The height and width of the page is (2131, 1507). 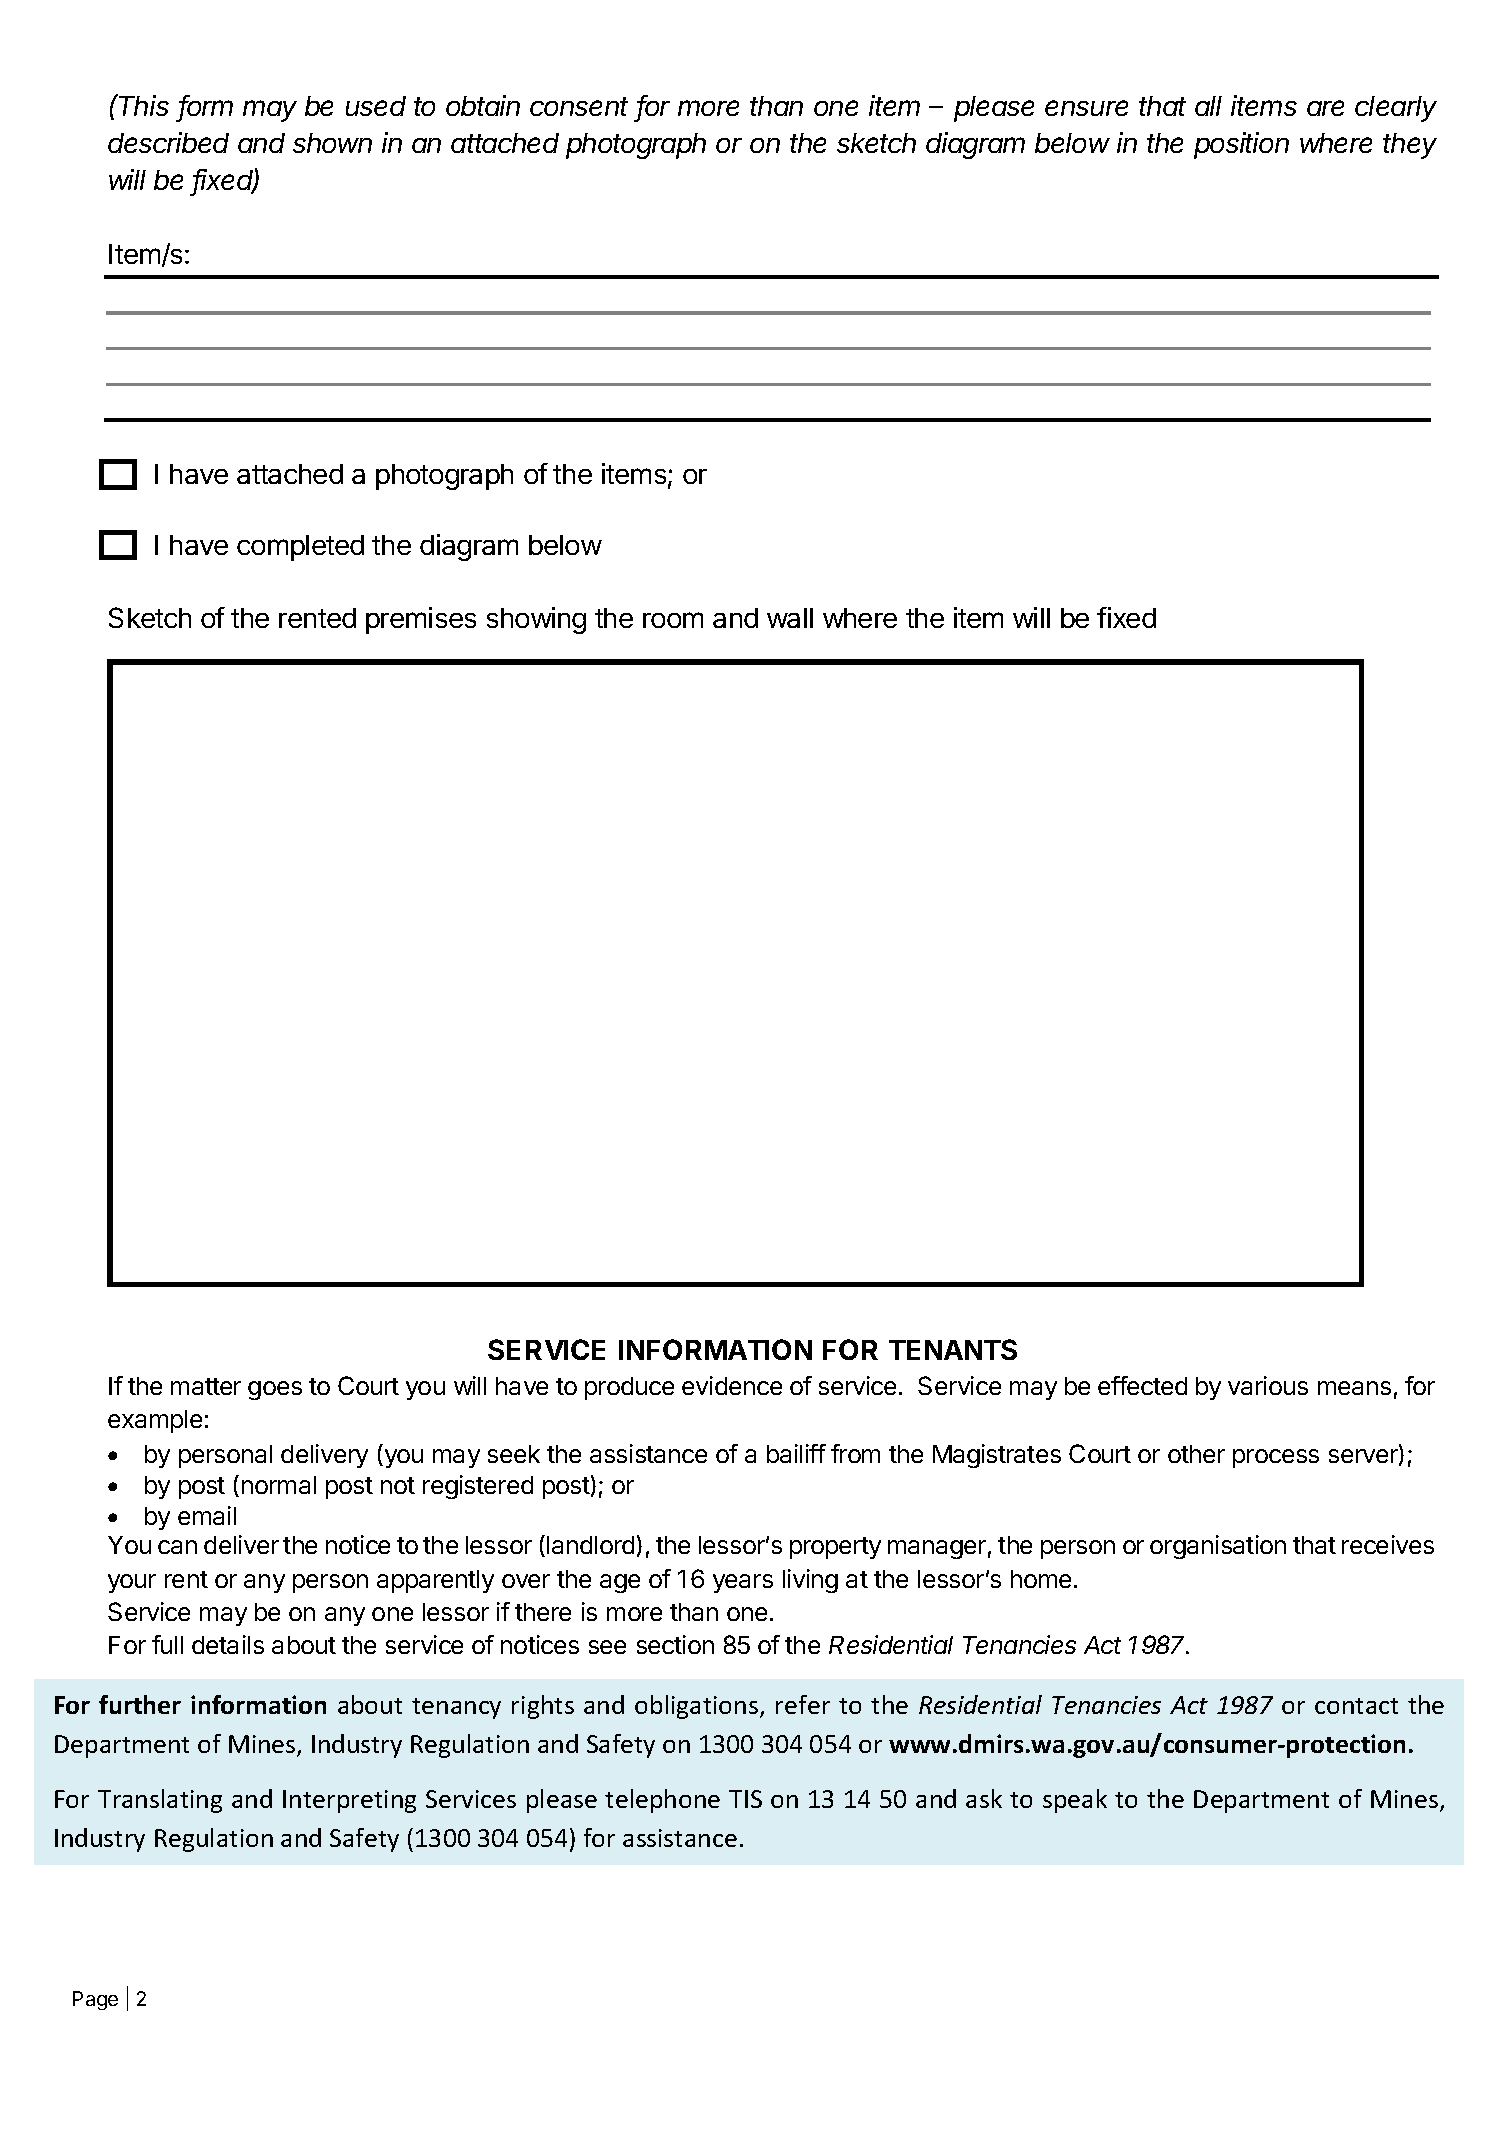 What do you see at coordinates (790, 618) in the page?
I see `wall` at bounding box center [790, 618].
